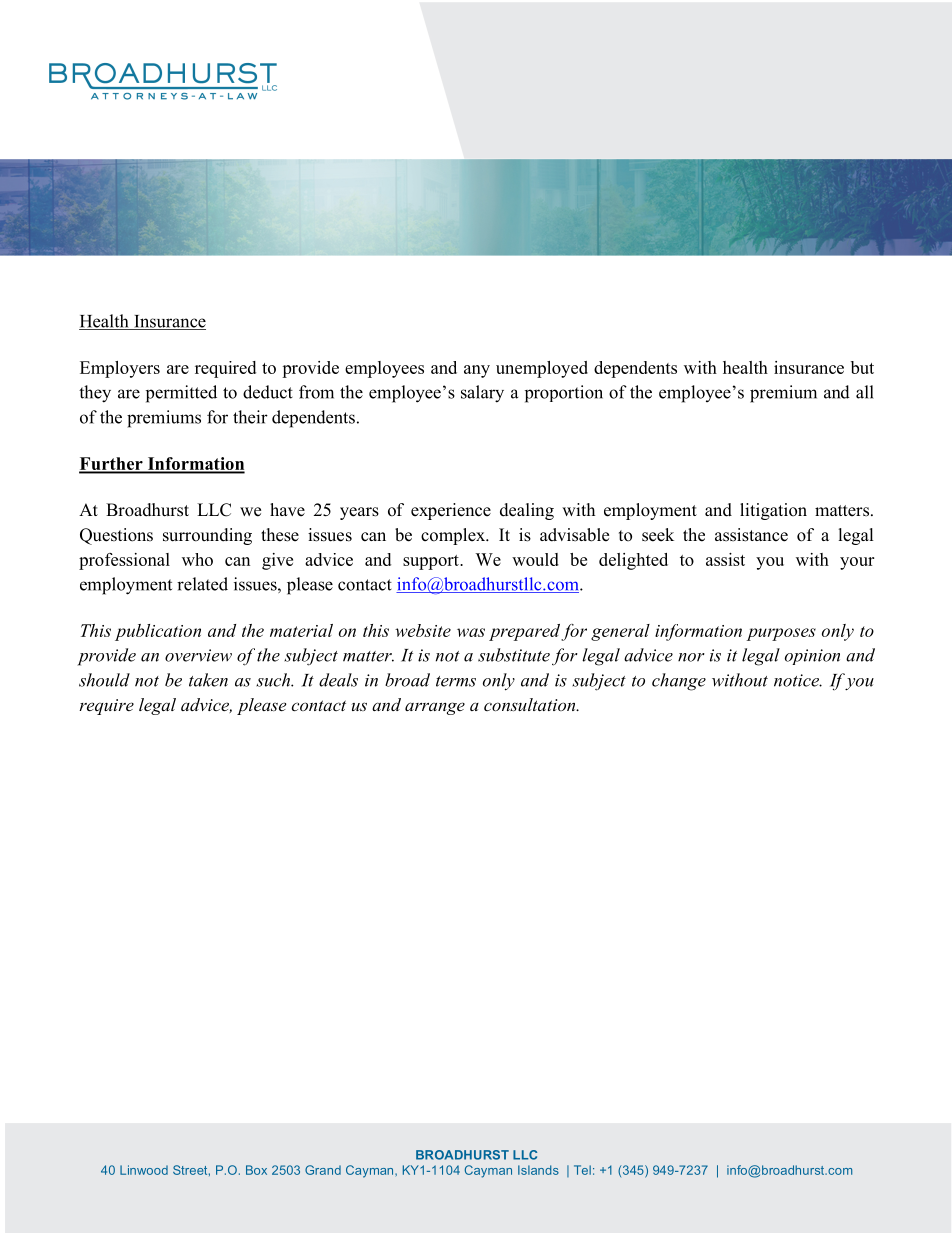 The image size is (952, 1233). What do you see at coordinates (679, 682) in the screenshot?
I see `change` at bounding box center [679, 682].
